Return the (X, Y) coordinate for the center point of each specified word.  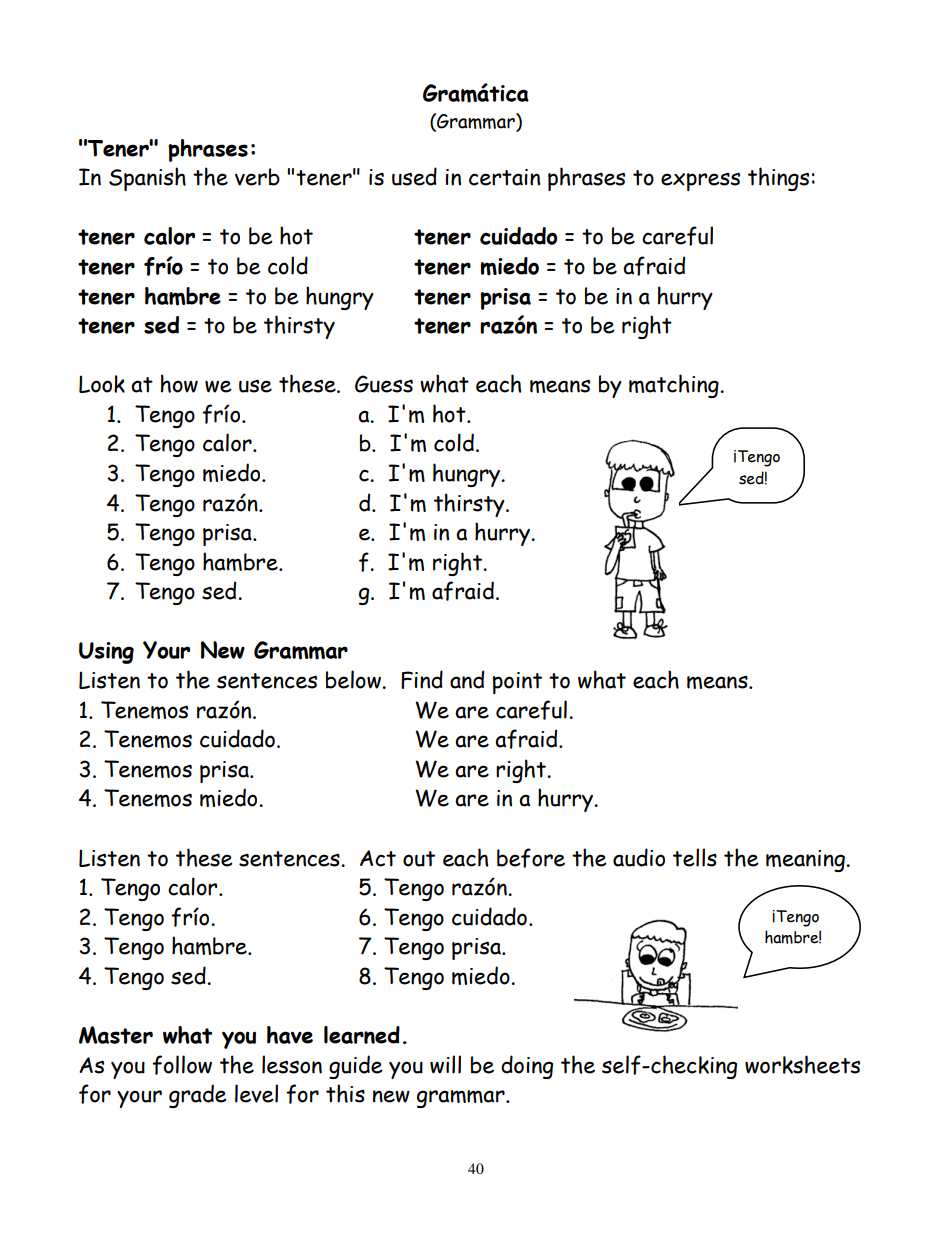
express (700, 181)
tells (695, 857)
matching (675, 386)
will (445, 1064)
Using (106, 653)
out (419, 859)
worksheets (802, 1064)
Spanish (147, 179)
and (467, 679)
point (517, 683)
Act (378, 858)
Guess (384, 384)
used (414, 176)
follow (182, 1065)
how (179, 383)
